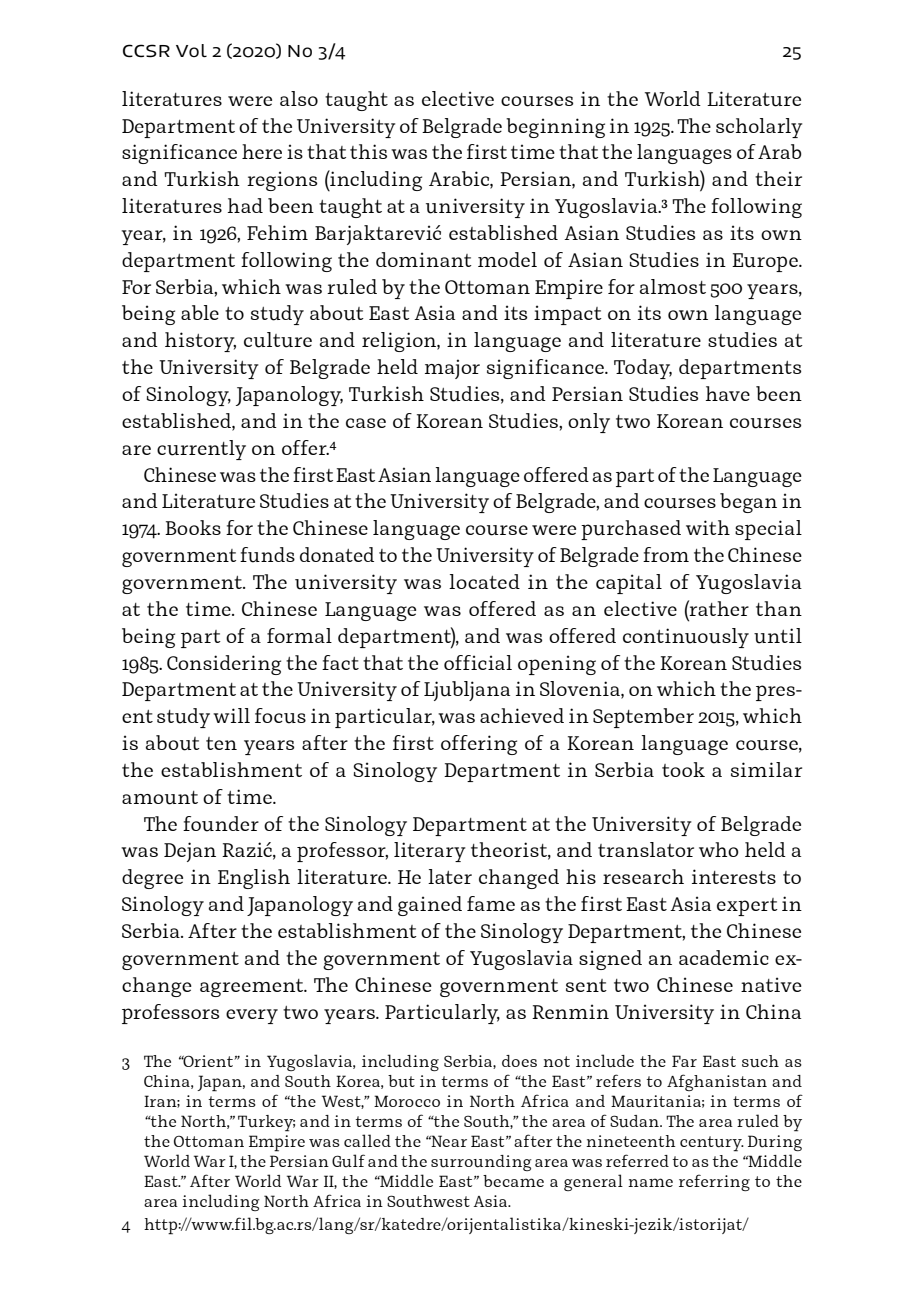 This screenshot has width=924, height=1314. What do you see at coordinates (555, 128) in the screenshot?
I see `beginning` at bounding box center [555, 128].
